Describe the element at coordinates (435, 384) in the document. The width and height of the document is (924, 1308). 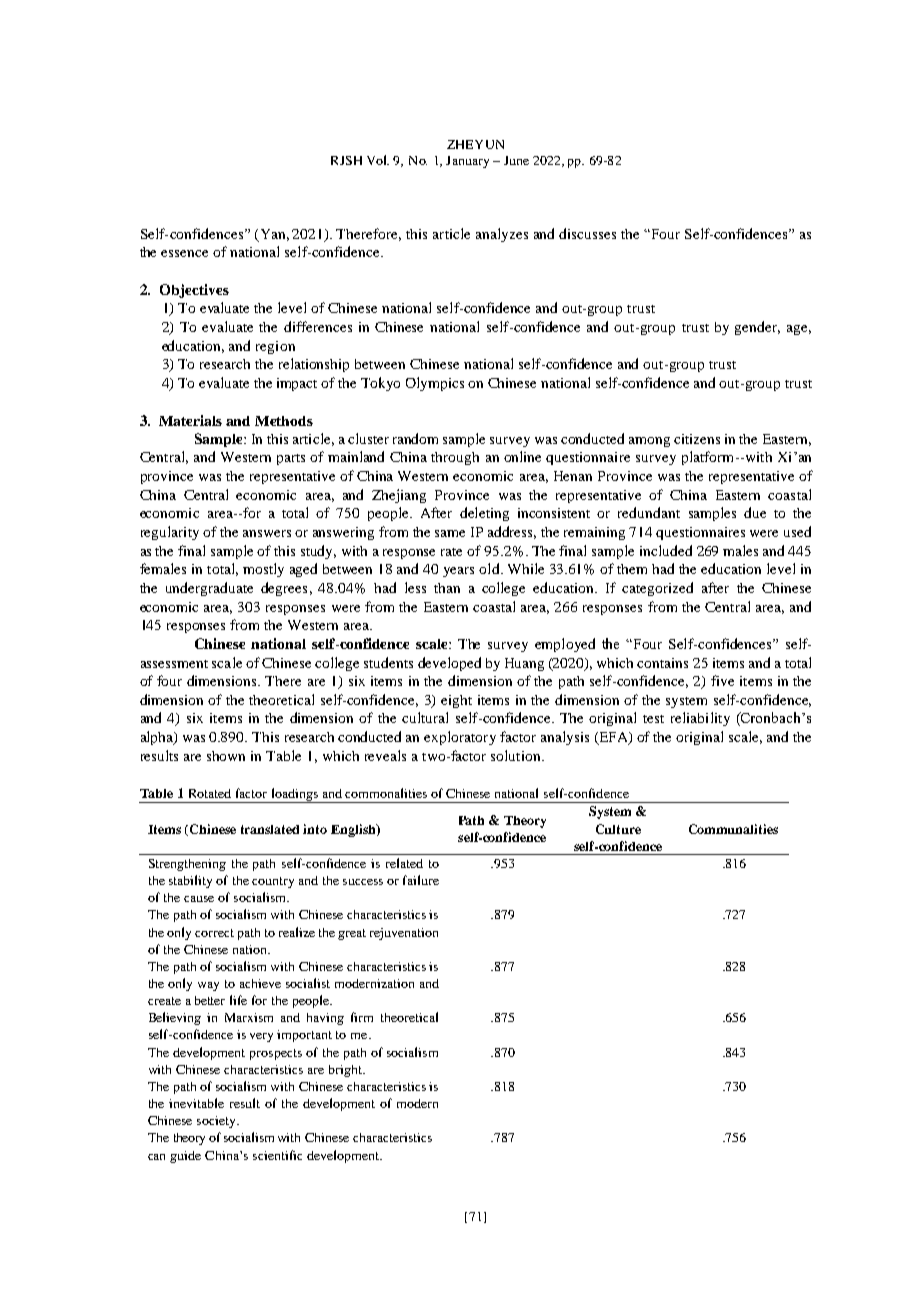
I see `Olympics` at that location.
